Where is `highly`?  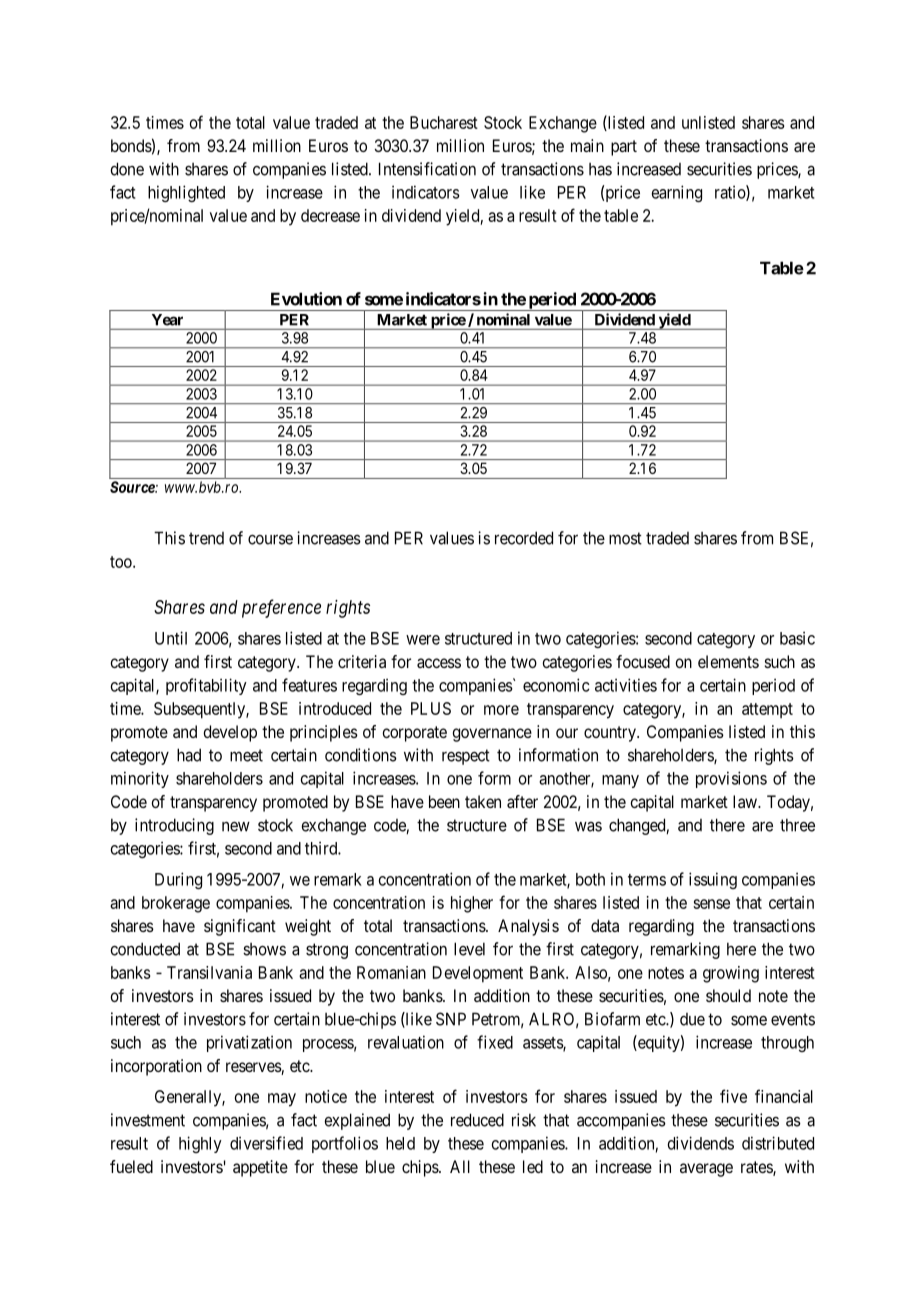 highly is located at coordinates (200, 1144).
